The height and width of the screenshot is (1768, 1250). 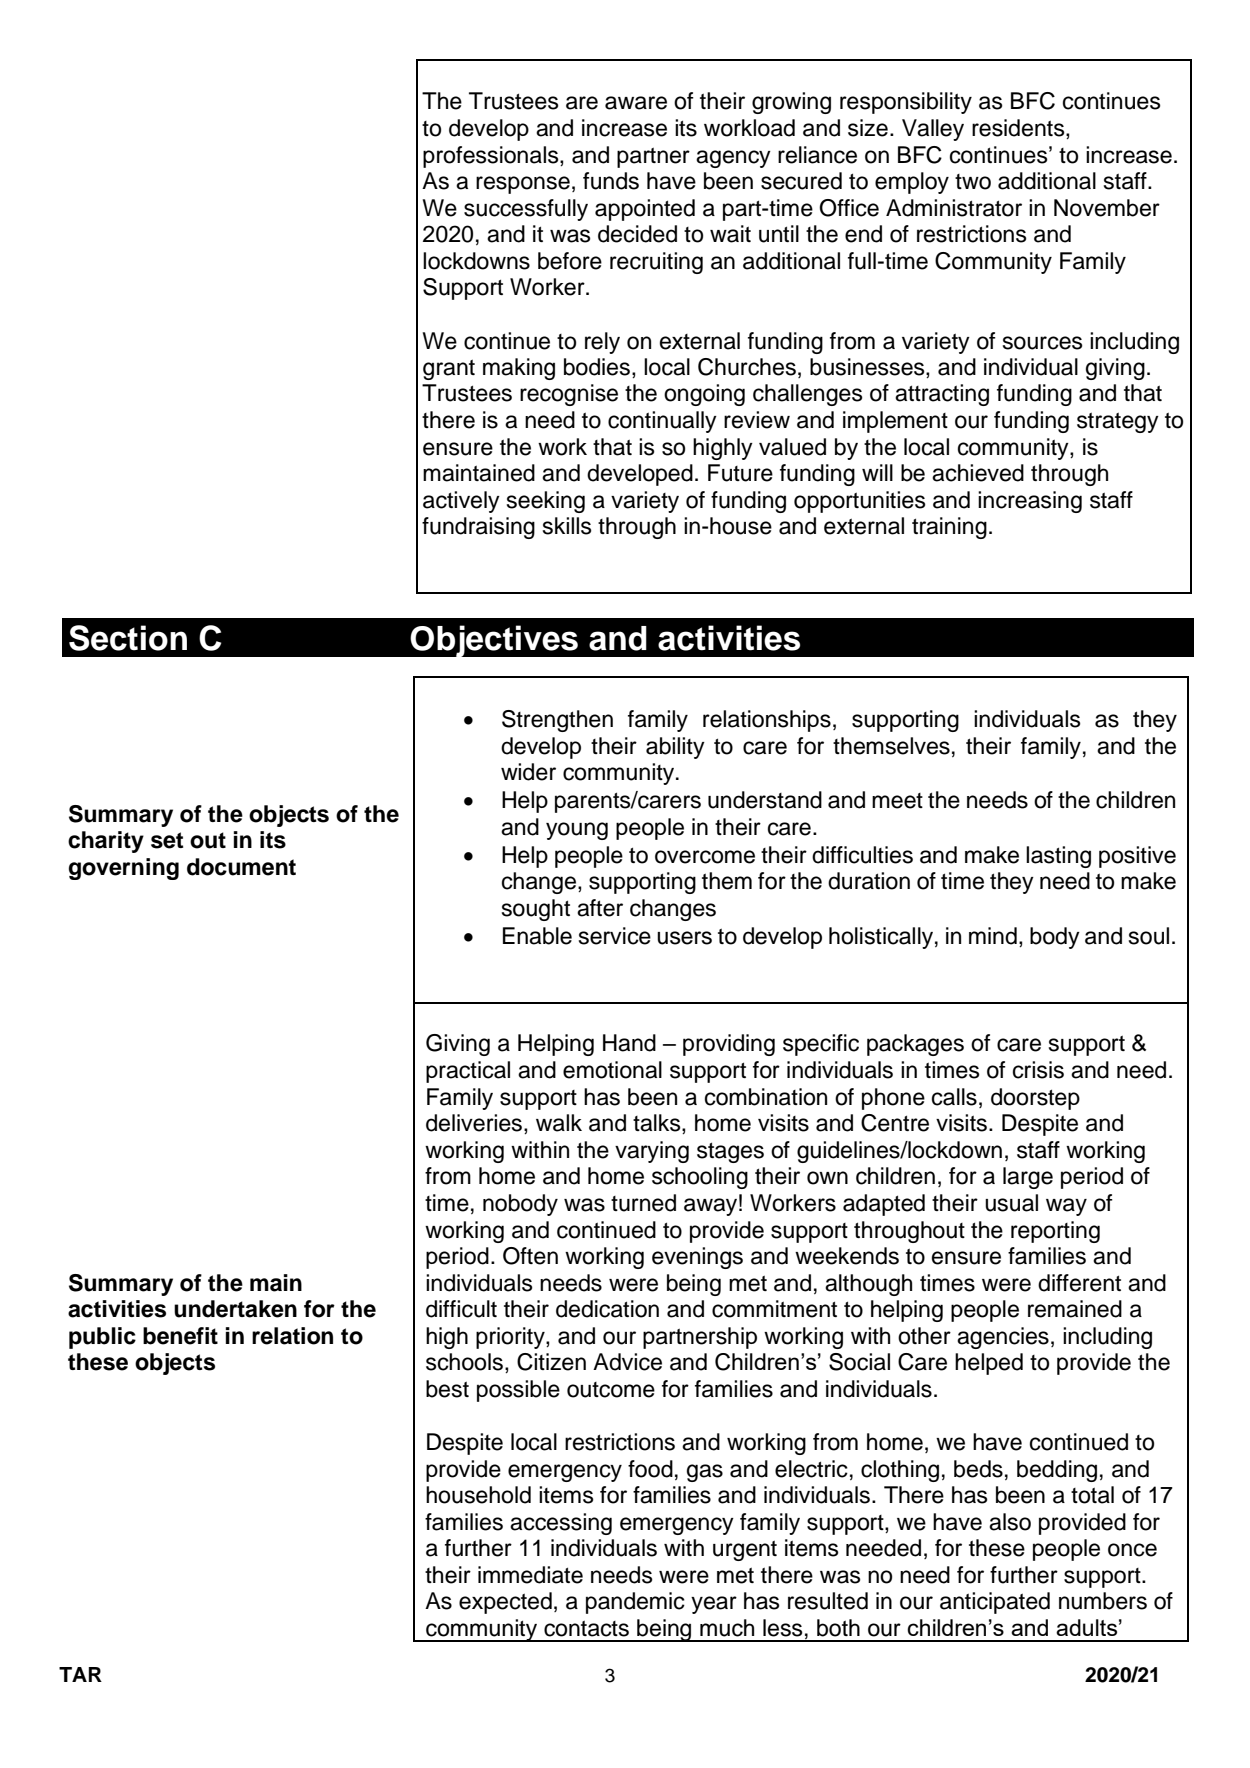 I want to click on TAR, so click(x=80, y=1674).
